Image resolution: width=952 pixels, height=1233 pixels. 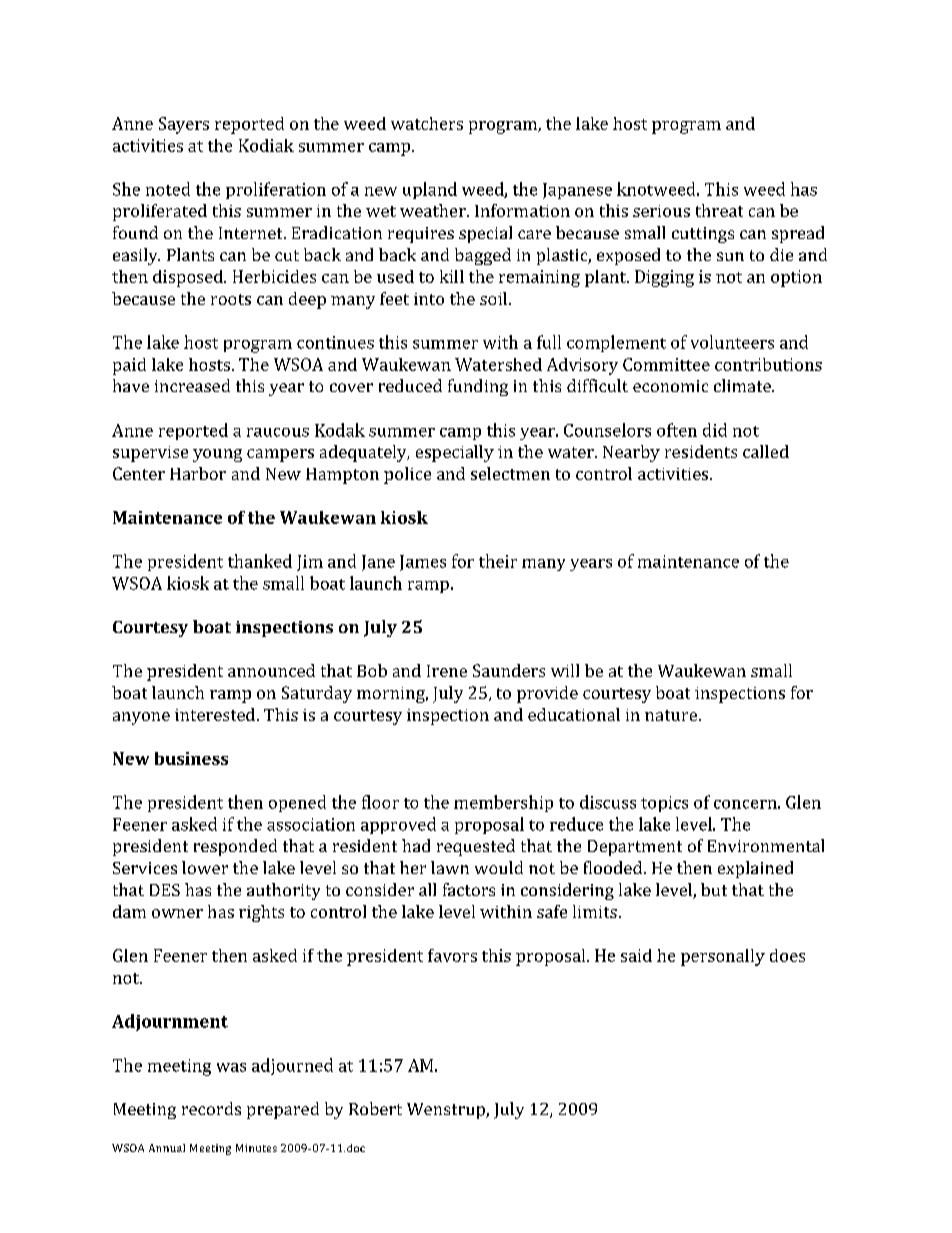 What do you see at coordinates (198, 473) in the image?
I see `Harbor` at bounding box center [198, 473].
